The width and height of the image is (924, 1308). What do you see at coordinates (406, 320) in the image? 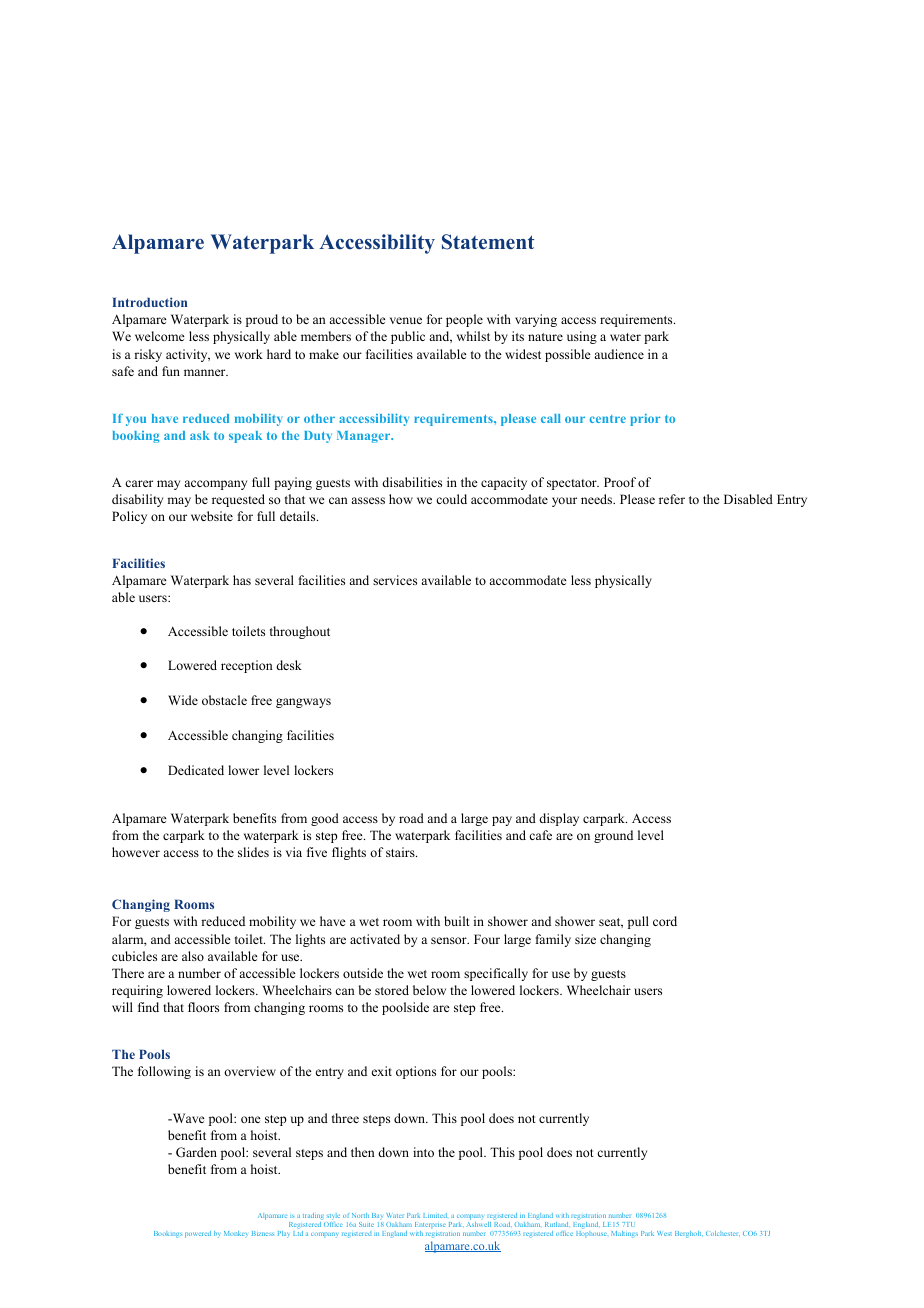
I see `venue` at bounding box center [406, 320].
